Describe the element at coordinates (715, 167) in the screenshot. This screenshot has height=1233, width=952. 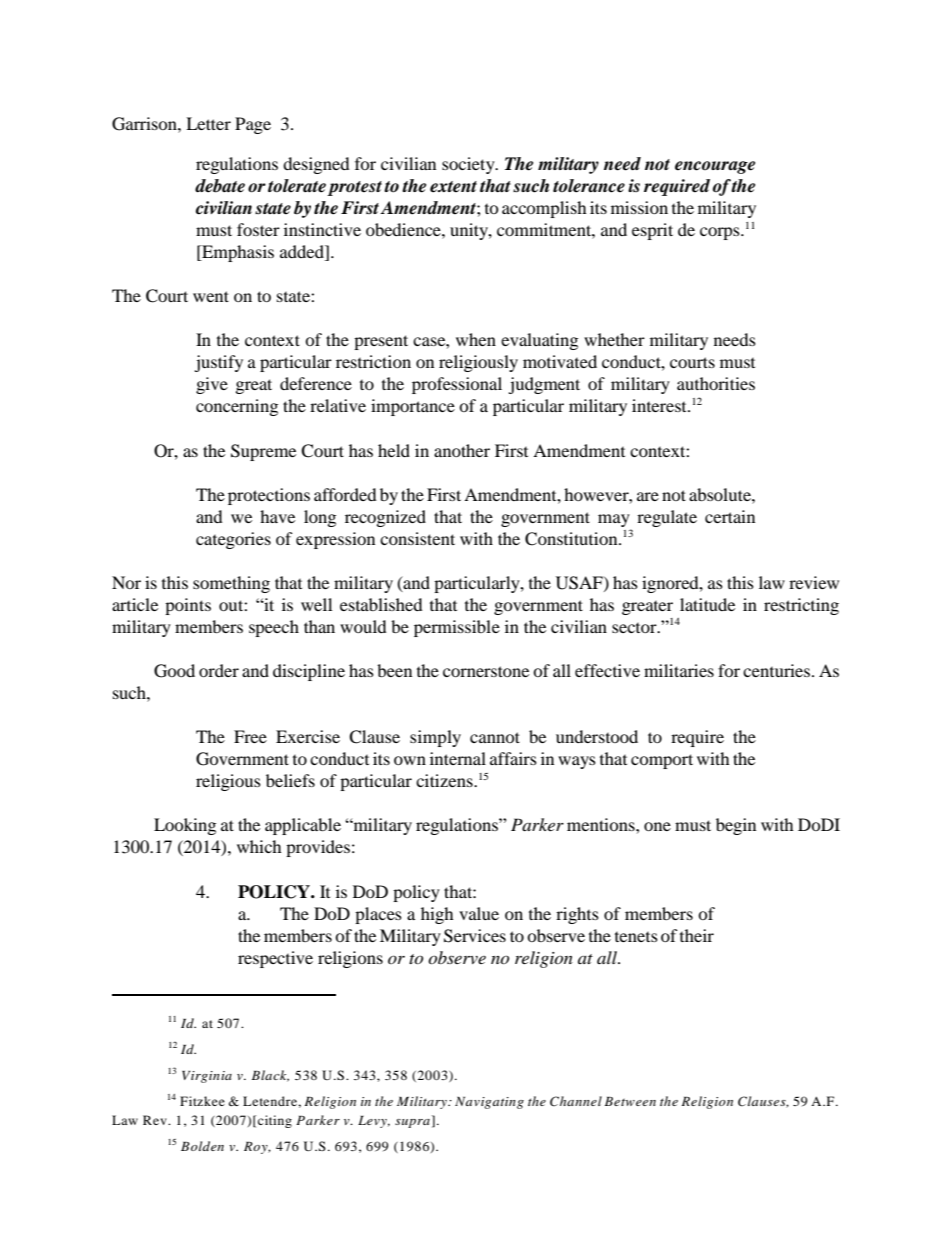
I see `encourage` at that location.
